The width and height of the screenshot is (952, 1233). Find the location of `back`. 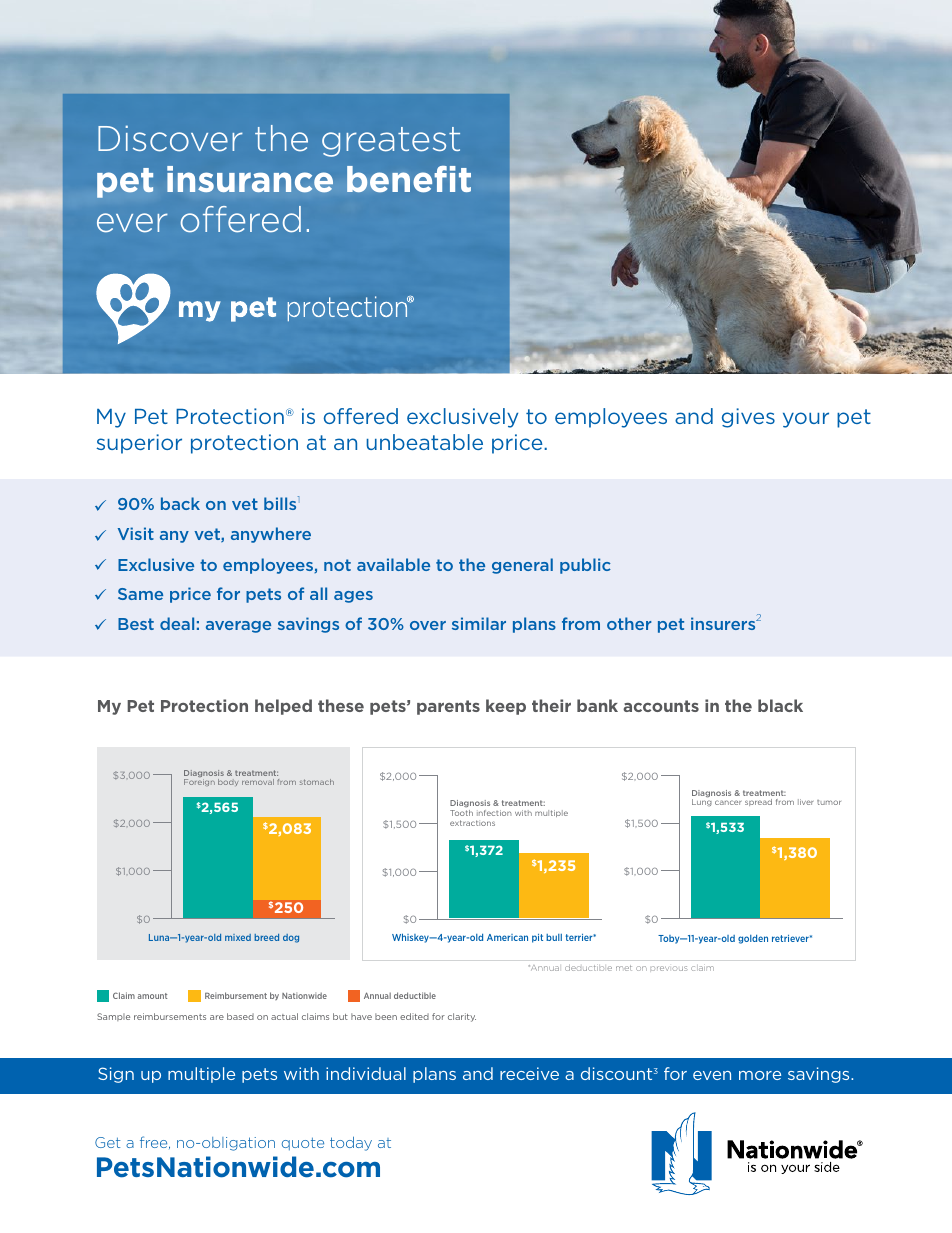

back is located at coordinates (180, 503).
